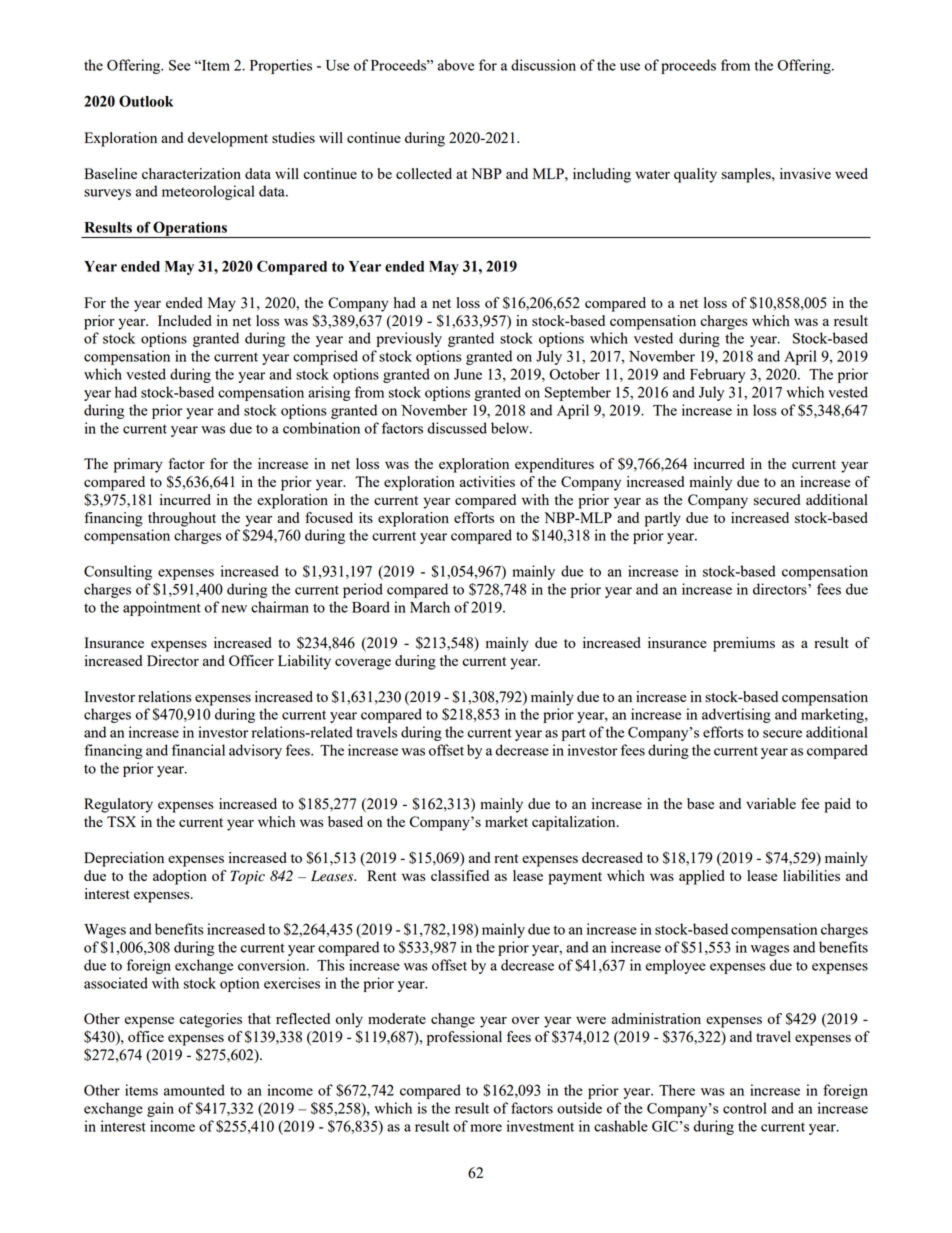  What do you see at coordinates (486, 1128) in the screenshot?
I see `more` at bounding box center [486, 1128].
